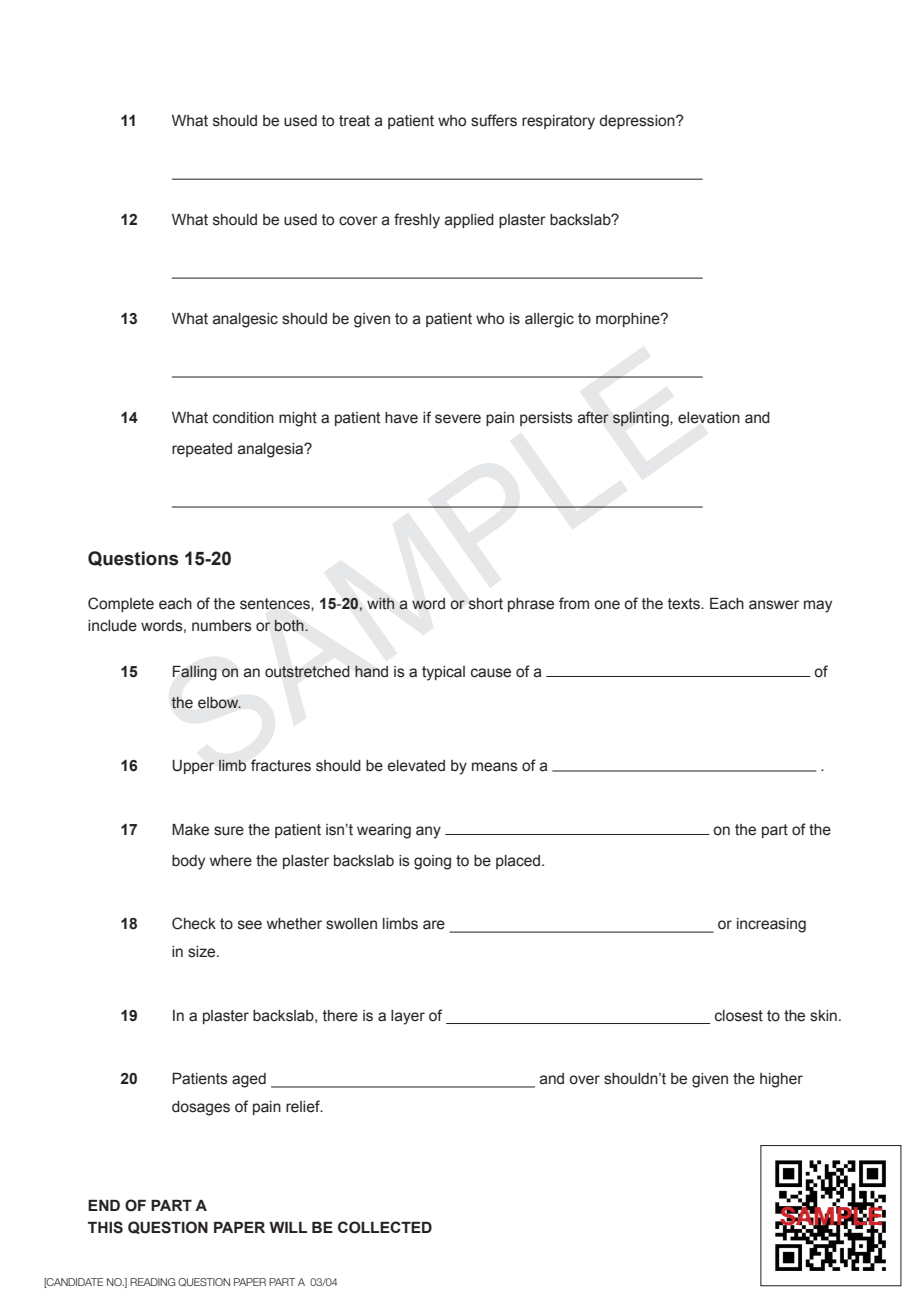 The height and width of the screenshot is (1308, 924). Describe the element at coordinates (152, 1282) in the screenshot. I see `READING` at that location.
